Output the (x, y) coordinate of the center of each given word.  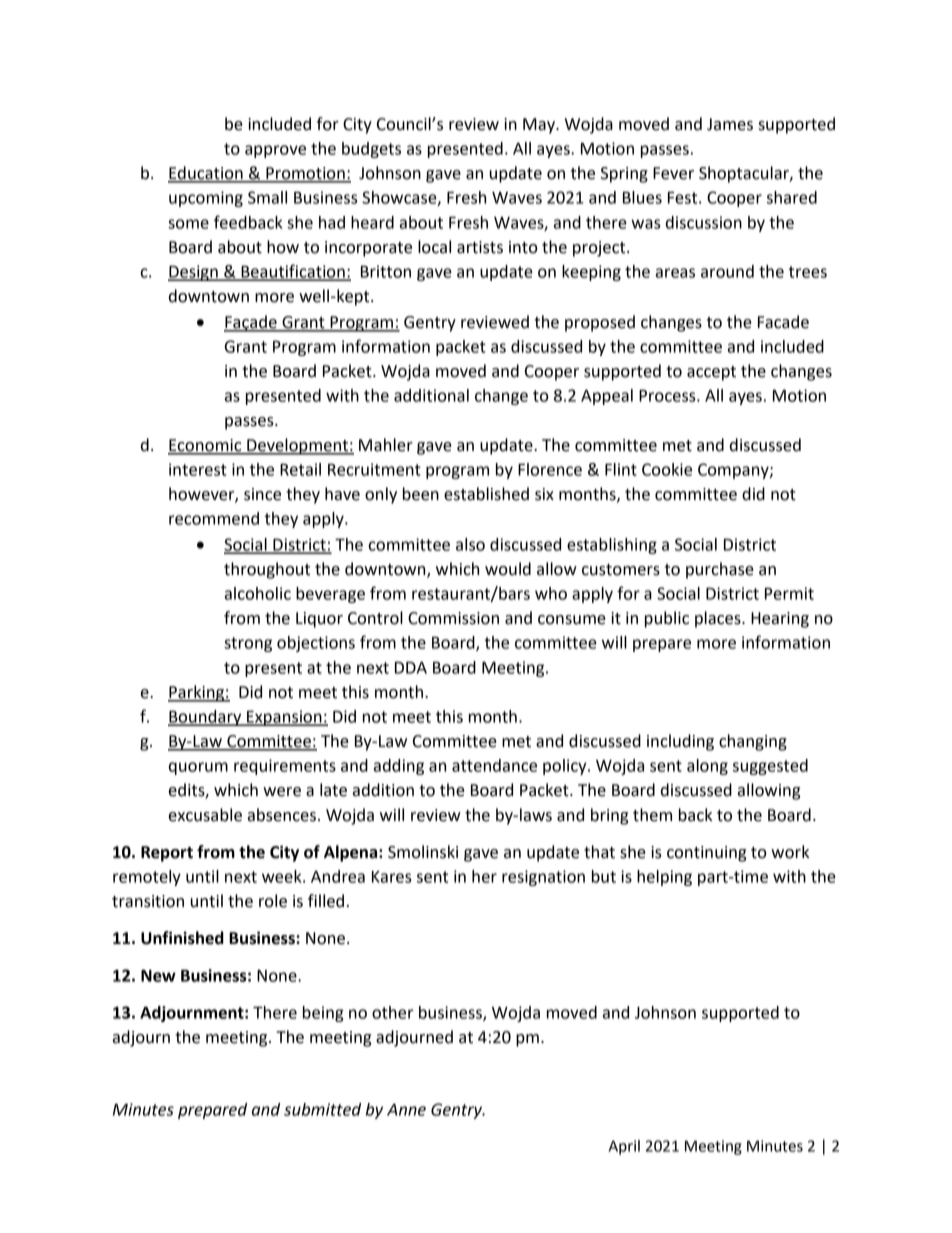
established (486, 494)
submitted (322, 1109)
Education (206, 174)
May (540, 126)
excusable (205, 815)
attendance (494, 765)
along (707, 767)
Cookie (667, 469)
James (730, 124)
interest (198, 469)
